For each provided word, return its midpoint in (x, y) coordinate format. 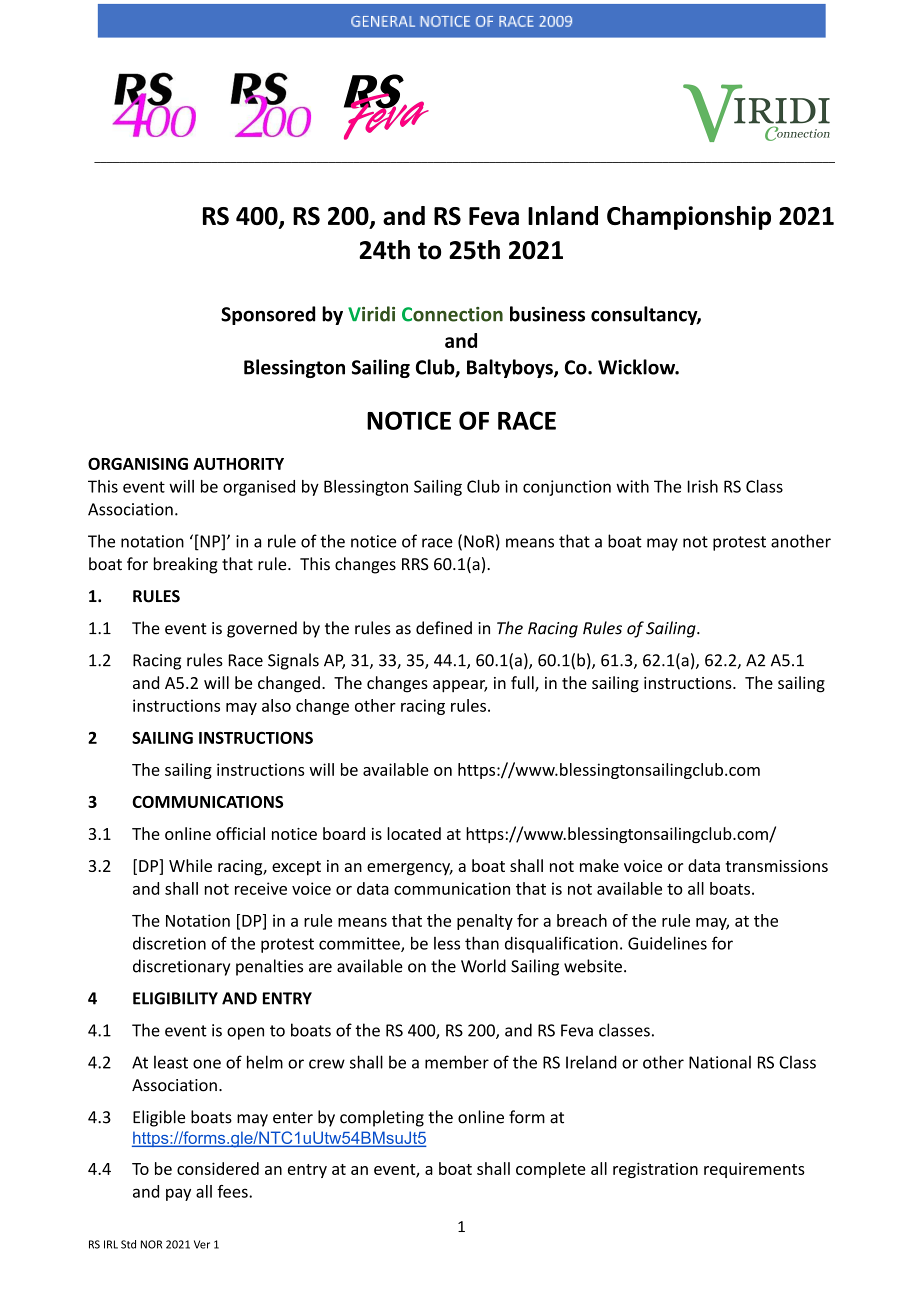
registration (655, 1170)
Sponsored (268, 315)
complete (551, 1170)
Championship (689, 218)
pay (178, 1194)
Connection (452, 314)
